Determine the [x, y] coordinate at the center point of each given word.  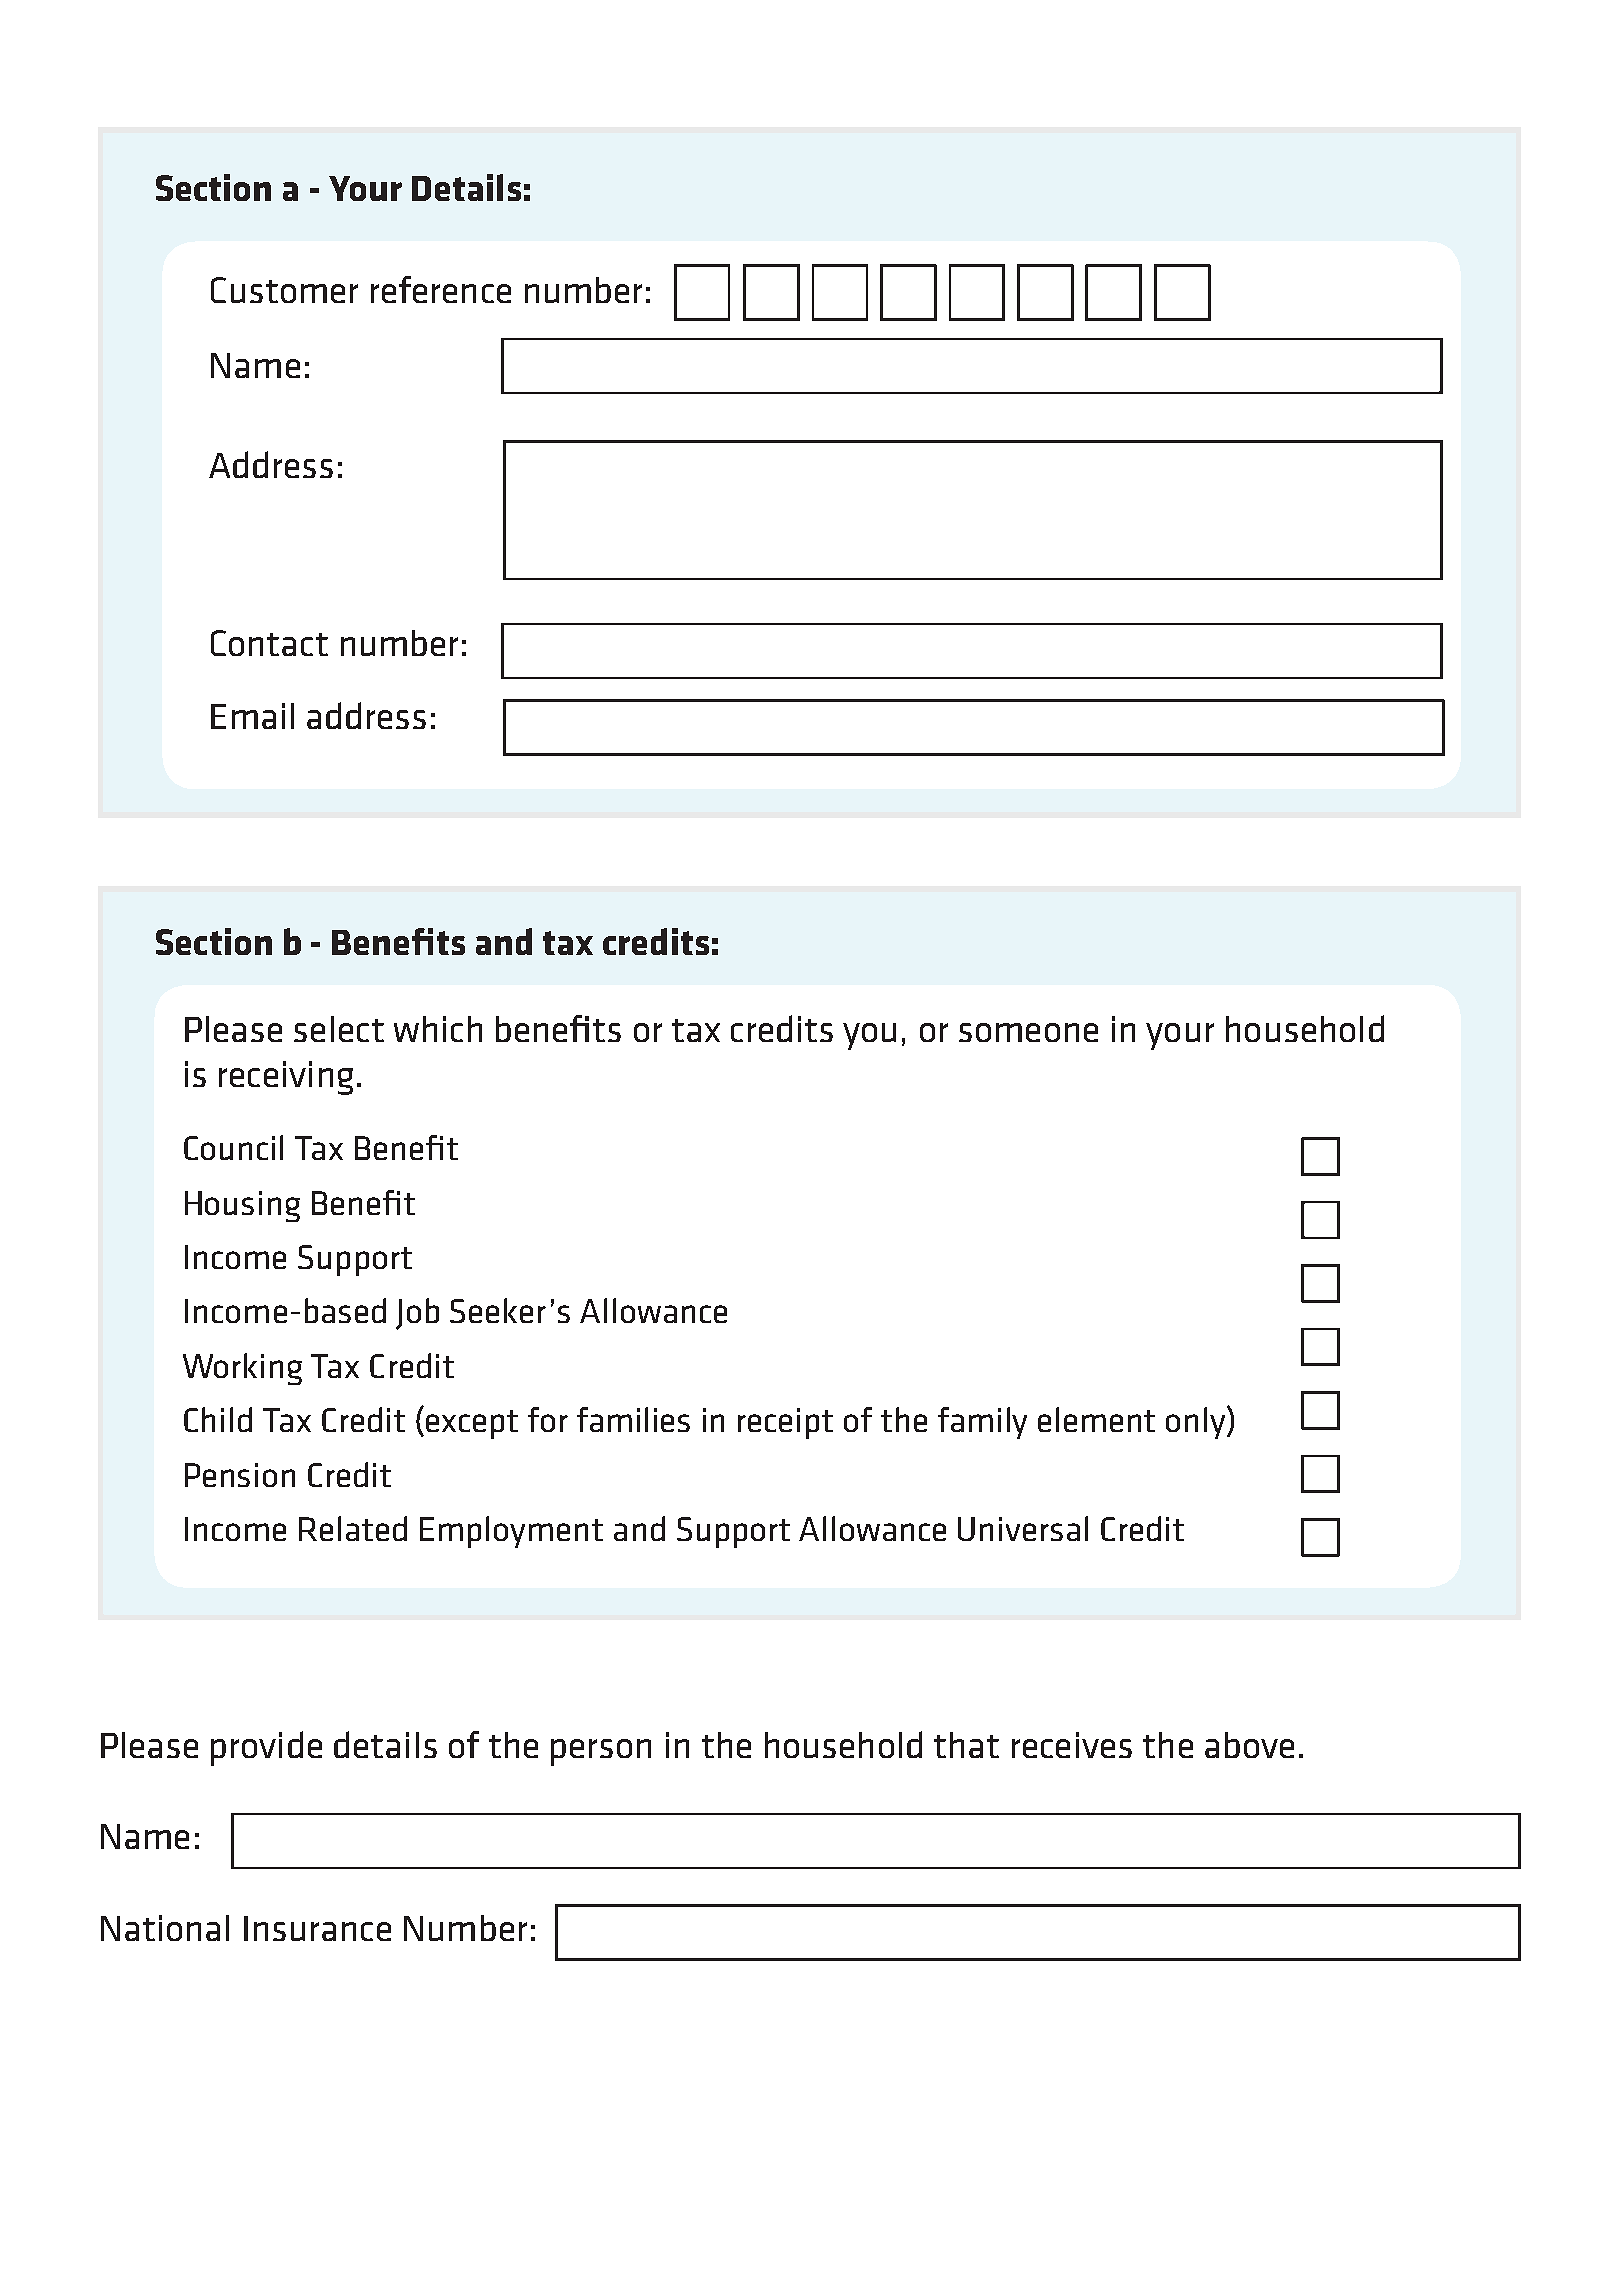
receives [1072, 1745]
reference [441, 289]
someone [1028, 1032]
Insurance [317, 1928]
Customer [284, 290]
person [601, 1752]
